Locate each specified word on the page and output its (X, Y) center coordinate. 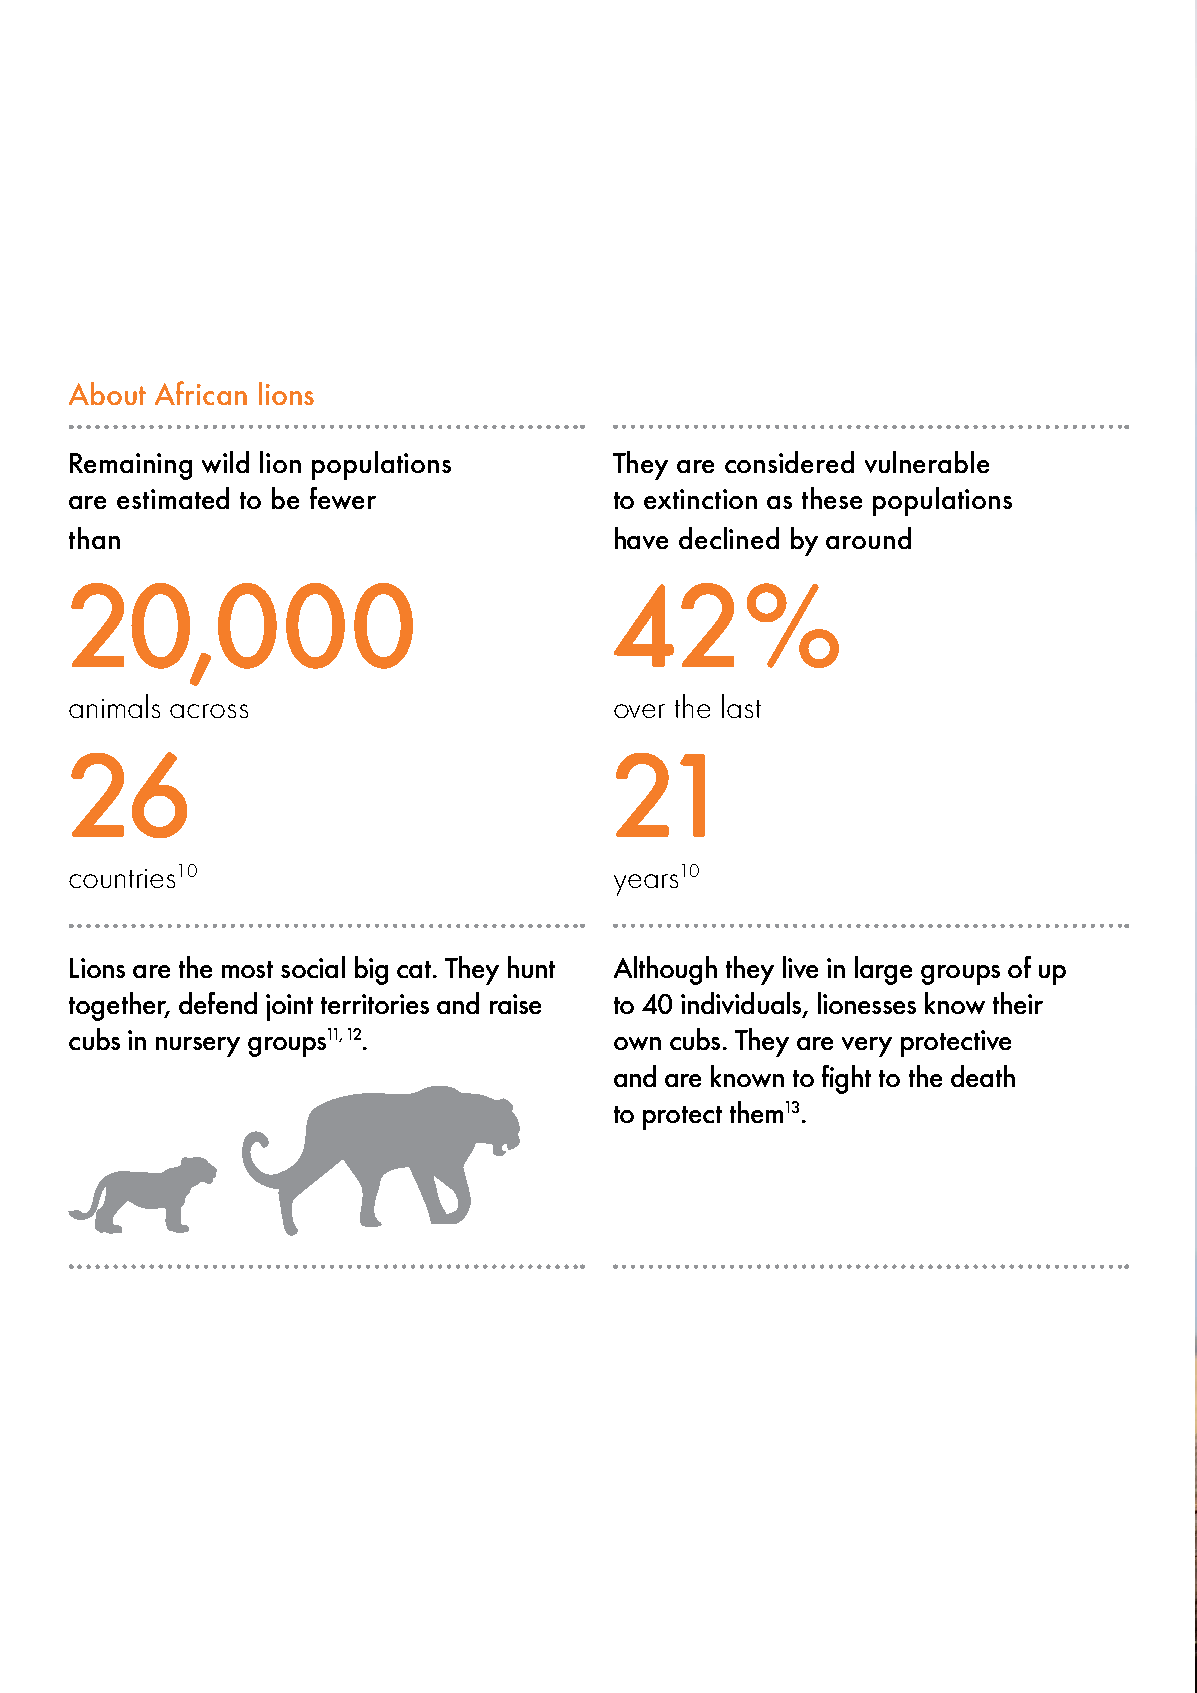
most (247, 969)
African (201, 393)
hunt (531, 967)
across (209, 711)
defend (218, 1003)
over (639, 711)
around (868, 538)
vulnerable (927, 462)
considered (789, 462)
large (883, 970)
